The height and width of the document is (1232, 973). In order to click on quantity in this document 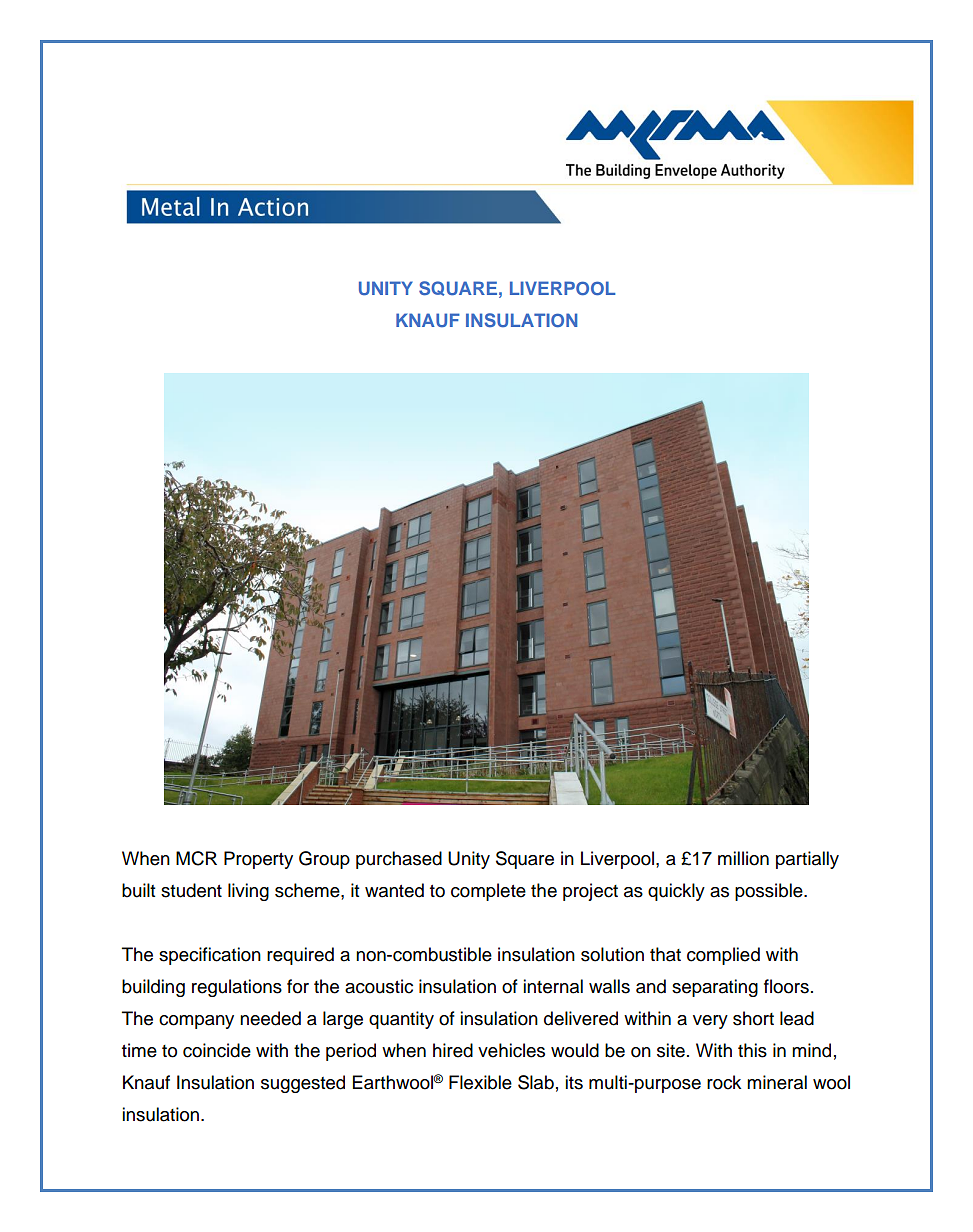, I will do `click(401, 1020)`.
